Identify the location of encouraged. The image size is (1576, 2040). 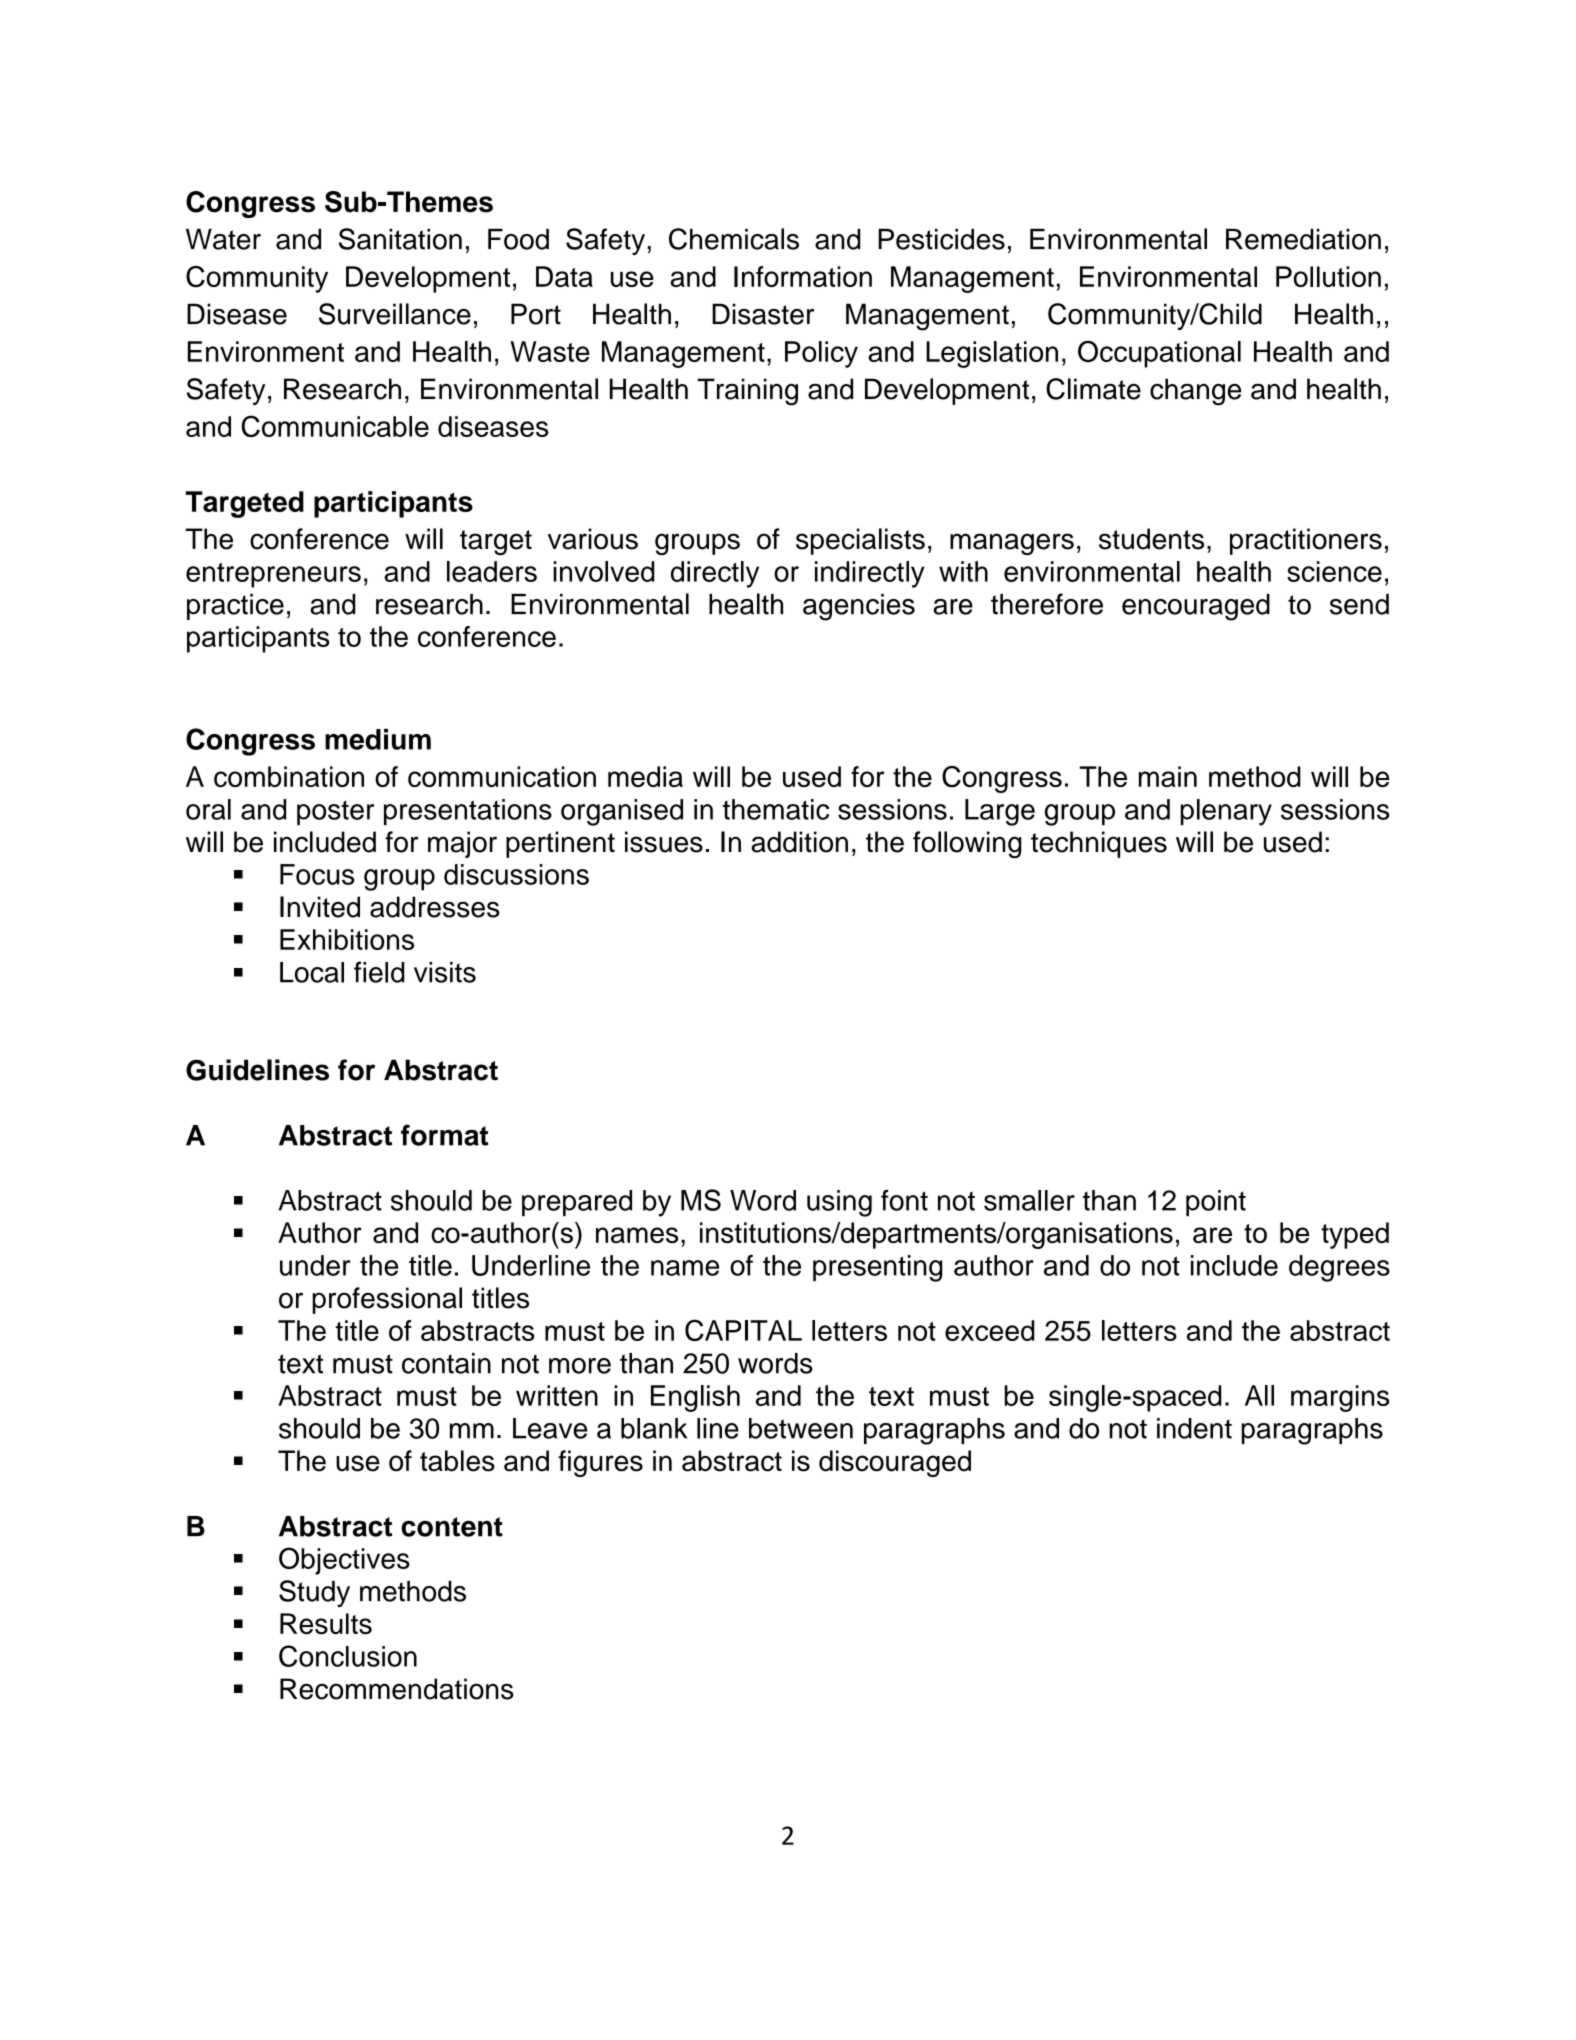
(1196, 607).
